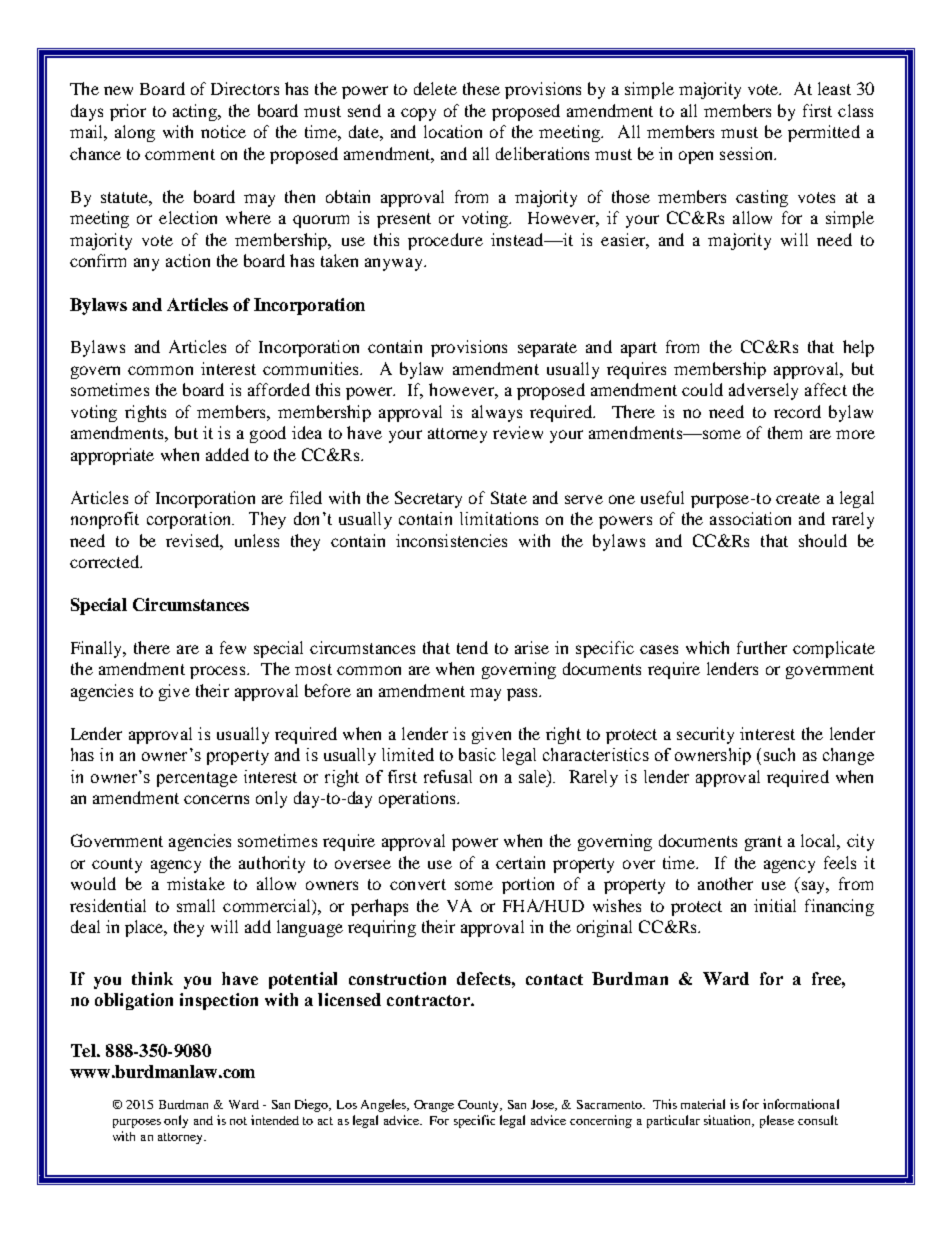 The height and width of the image is (1233, 952). Describe the element at coordinates (747, 153) in the image. I see `session` at that location.
